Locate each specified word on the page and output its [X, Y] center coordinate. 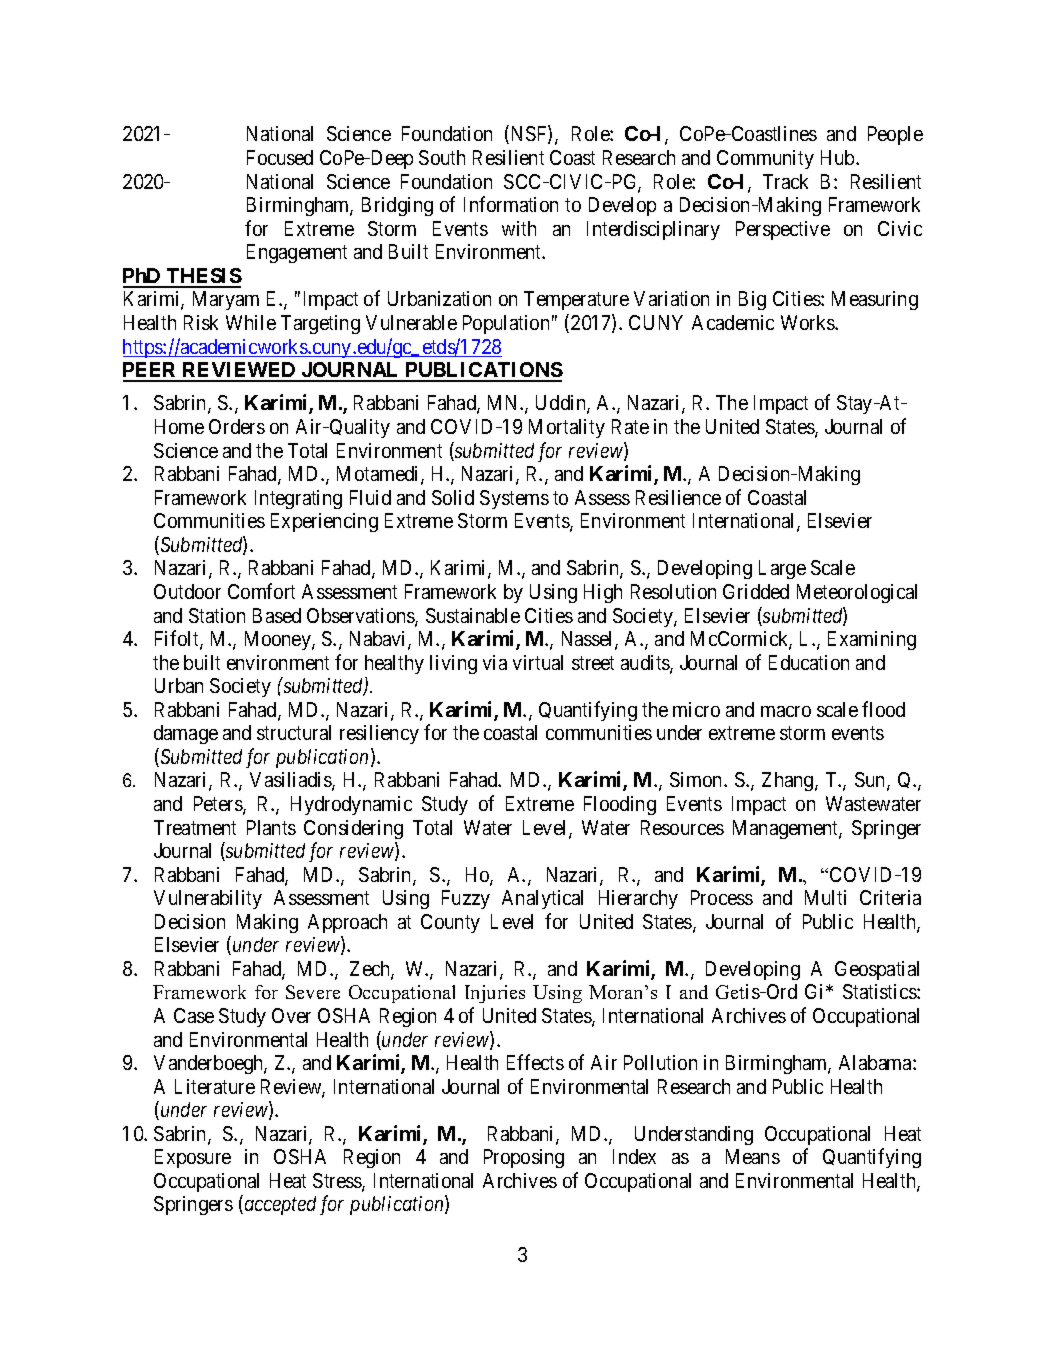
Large [782, 569]
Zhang [789, 781]
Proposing [524, 1158]
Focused [280, 157]
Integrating [298, 499]
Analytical [542, 899]
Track [785, 181]
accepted [279, 1205]
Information [511, 204]
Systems [514, 499]
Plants [271, 827]
